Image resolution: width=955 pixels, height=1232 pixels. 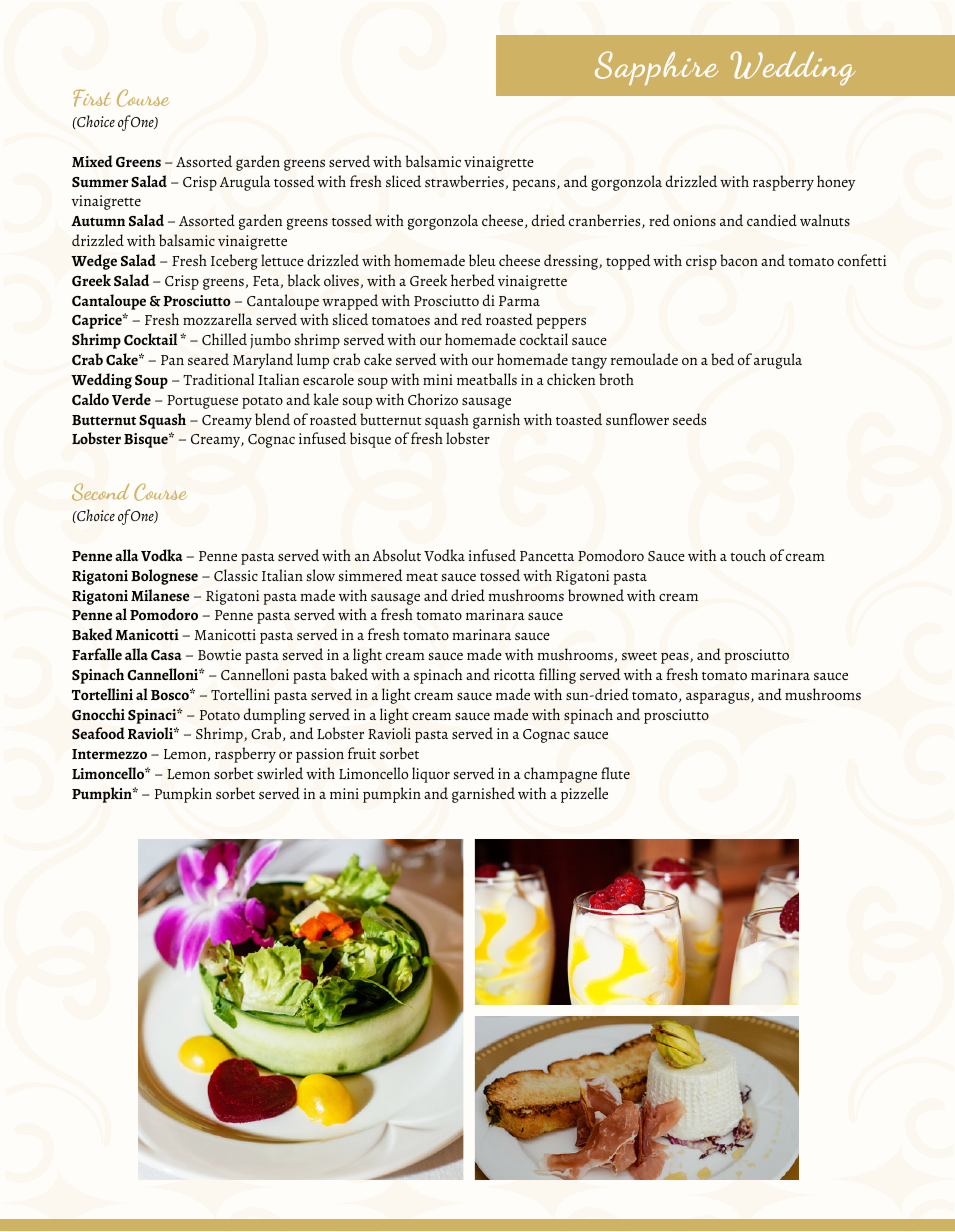 I want to click on liquor, so click(x=431, y=775).
